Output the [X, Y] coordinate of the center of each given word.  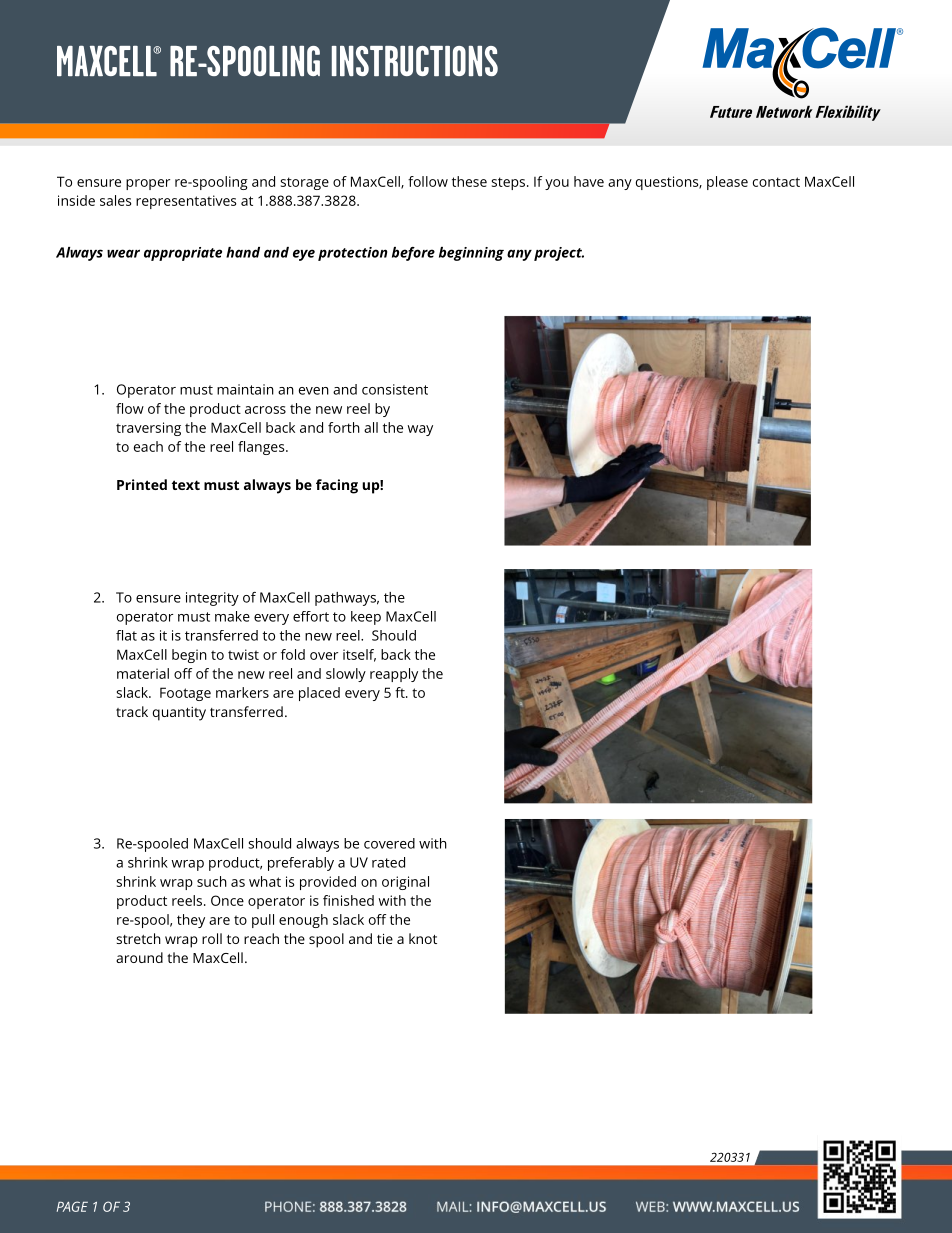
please [727, 183]
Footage [185, 694]
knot [423, 938]
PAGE [72, 1206]
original [405, 883]
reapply [394, 675]
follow [428, 181]
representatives [186, 202]
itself [359, 655]
